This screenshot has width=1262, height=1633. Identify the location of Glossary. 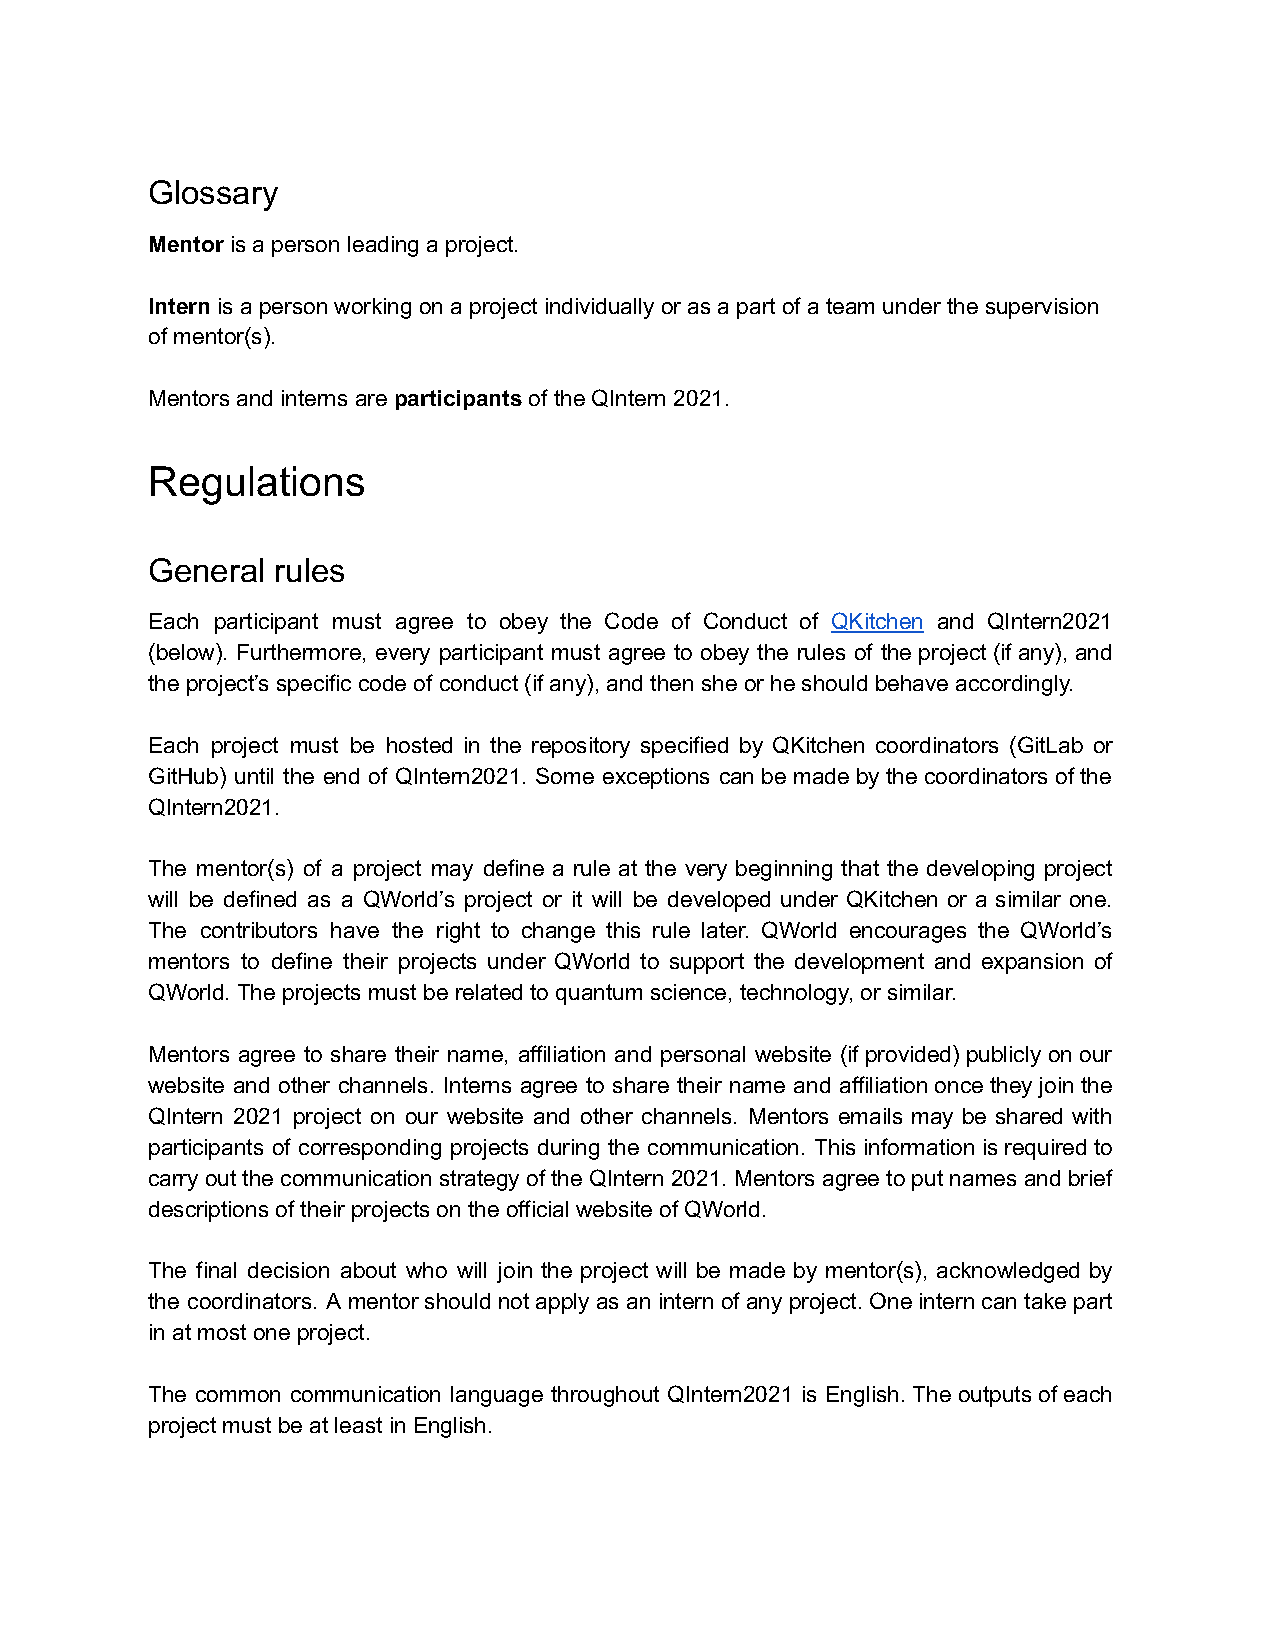
(214, 195).
